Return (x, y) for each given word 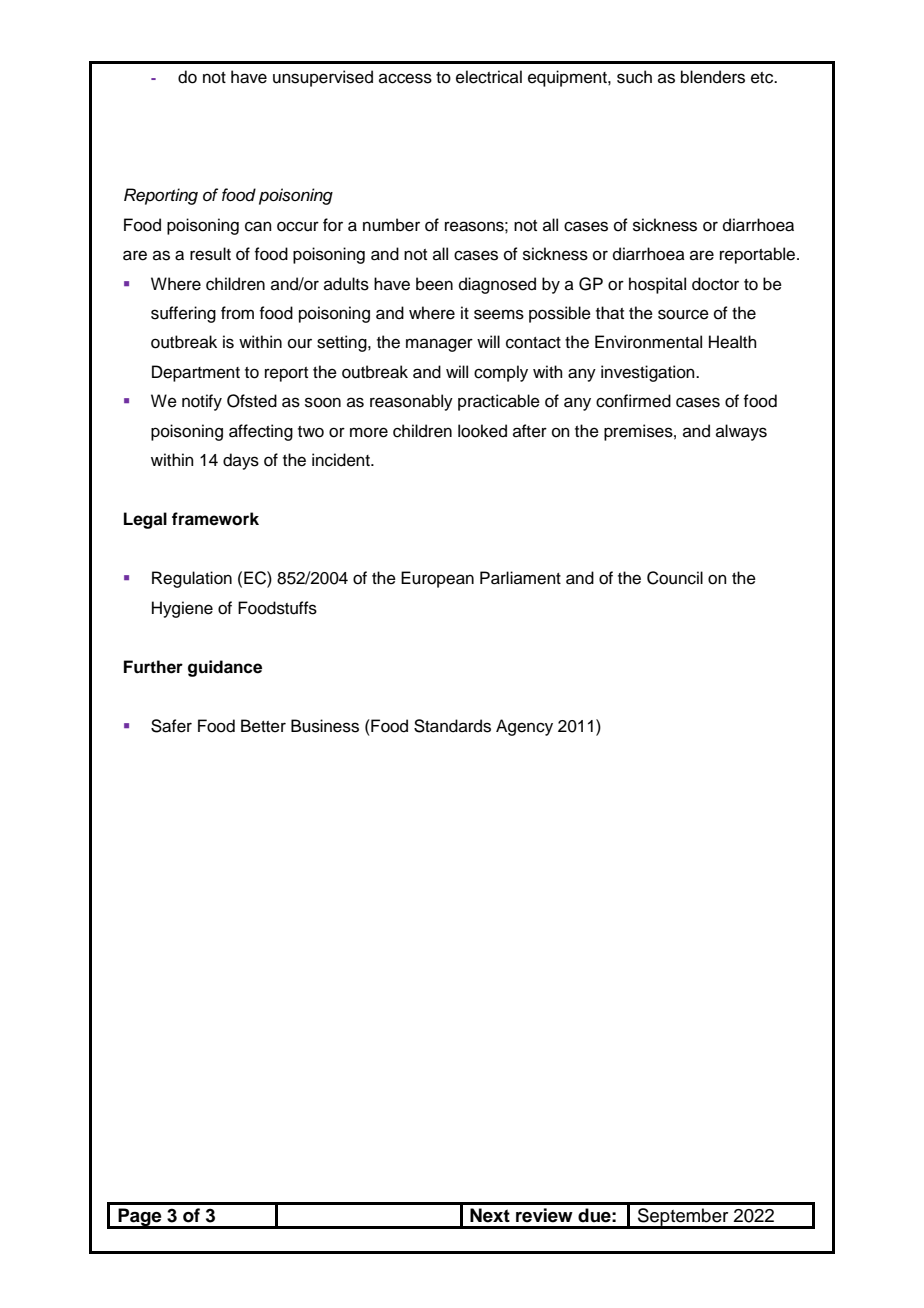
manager (439, 345)
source (683, 314)
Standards (452, 726)
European (437, 579)
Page (140, 1218)
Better (263, 726)
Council (675, 578)
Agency (524, 727)
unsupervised (323, 78)
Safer (171, 726)
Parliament (520, 578)
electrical (489, 77)
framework (215, 519)
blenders (713, 77)
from (237, 313)
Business (325, 726)
